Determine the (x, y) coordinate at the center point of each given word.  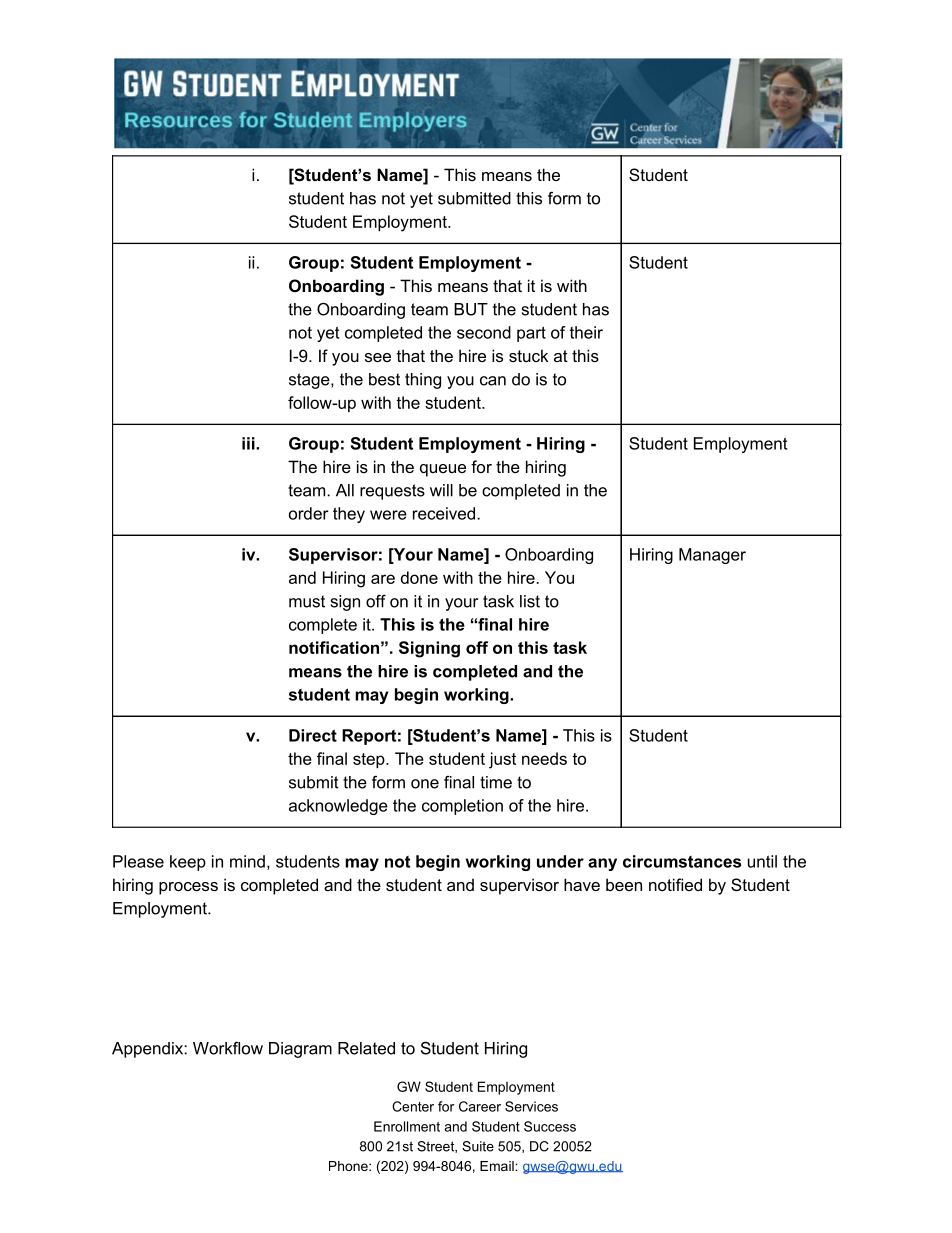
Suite (478, 1146)
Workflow (228, 1048)
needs (544, 758)
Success (550, 1126)
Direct (313, 735)
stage (310, 381)
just (502, 760)
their (586, 332)
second (484, 332)
